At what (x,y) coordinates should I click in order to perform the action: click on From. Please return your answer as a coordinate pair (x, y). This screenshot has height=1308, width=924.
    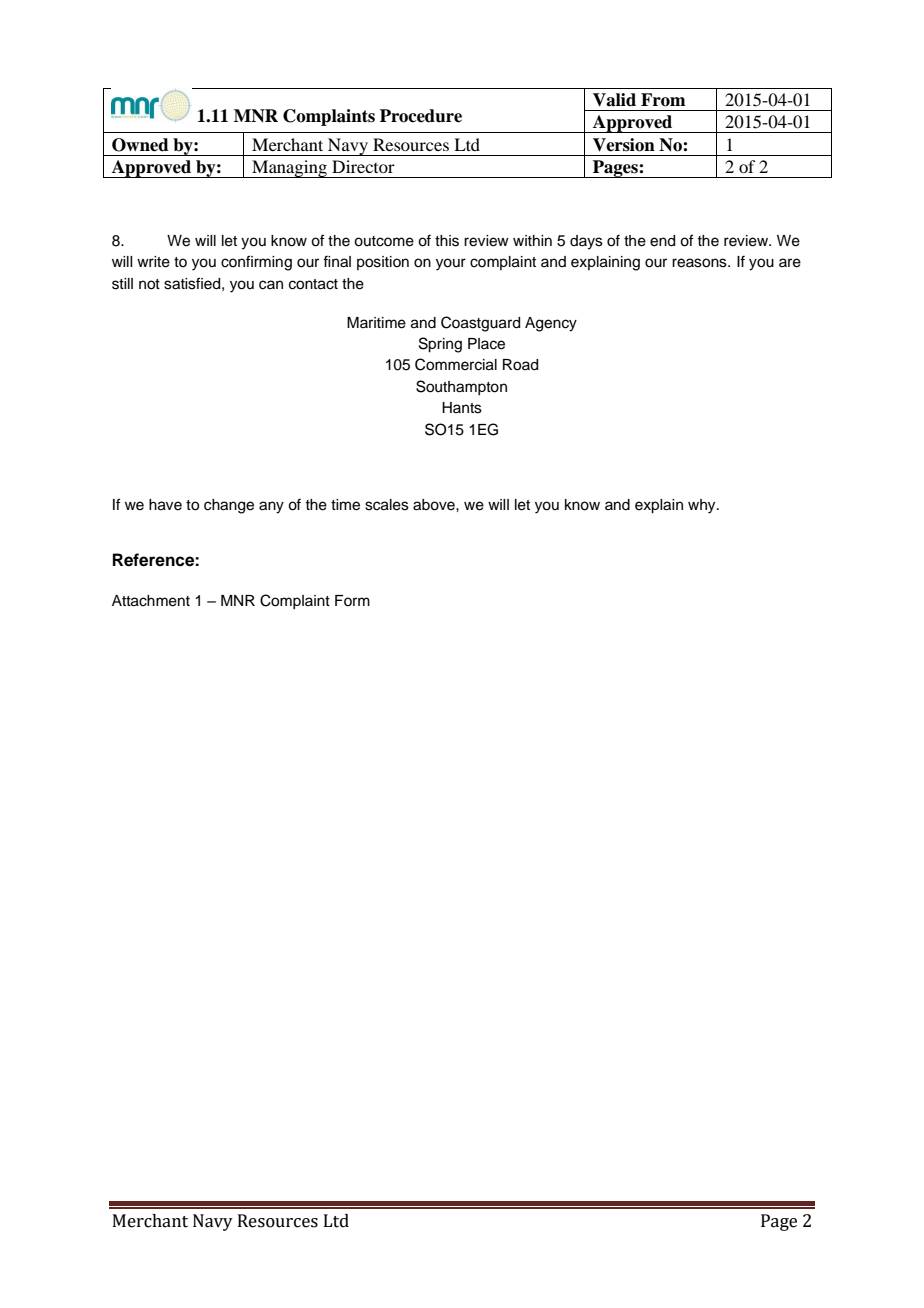
    Looking at the image, I should click on (663, 100).
